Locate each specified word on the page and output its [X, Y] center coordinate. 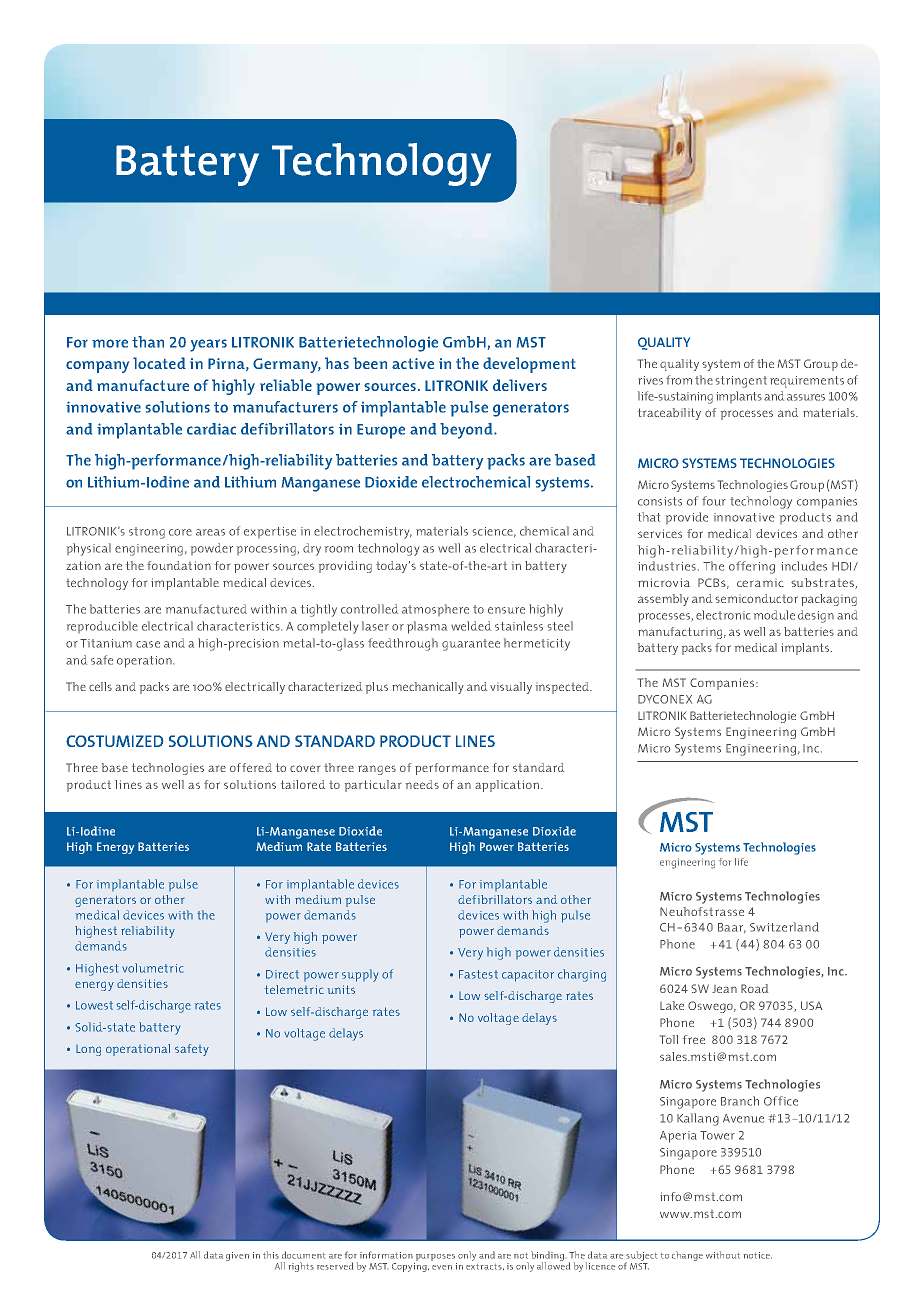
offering [752, 567]
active [413, 363]
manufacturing [680, 633]
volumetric [152, 968]
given [237, 1256]
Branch [740, 1101]
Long [88, 1050]
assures [806, 397]
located [159, 363]
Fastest [478, 974]
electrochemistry [363, 532]
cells [100, 686]
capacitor [528, 976]
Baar [732, 928]
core [180, 532]
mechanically [428, 688]
